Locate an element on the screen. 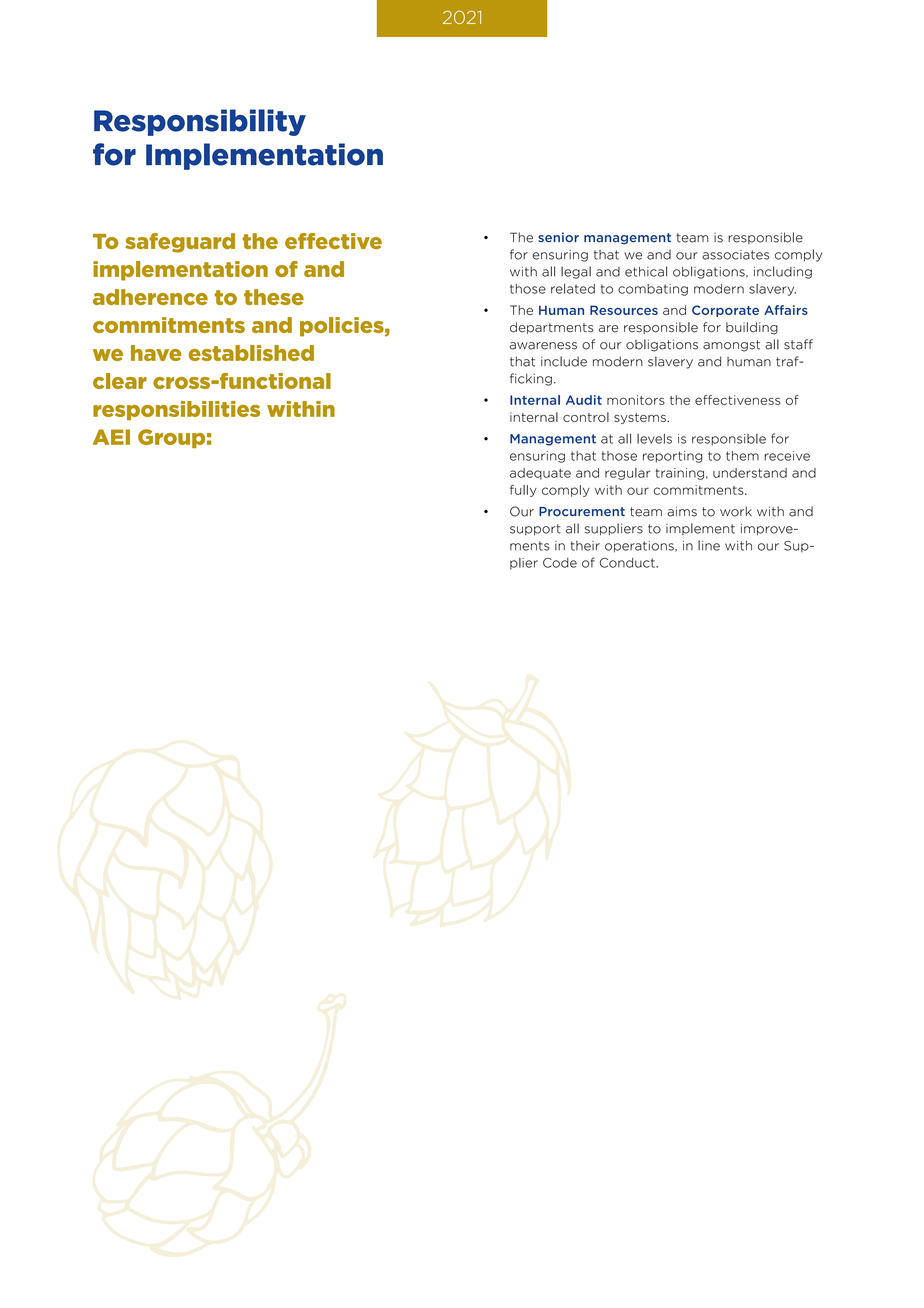  awareness is located at coordinates (543, 346).
